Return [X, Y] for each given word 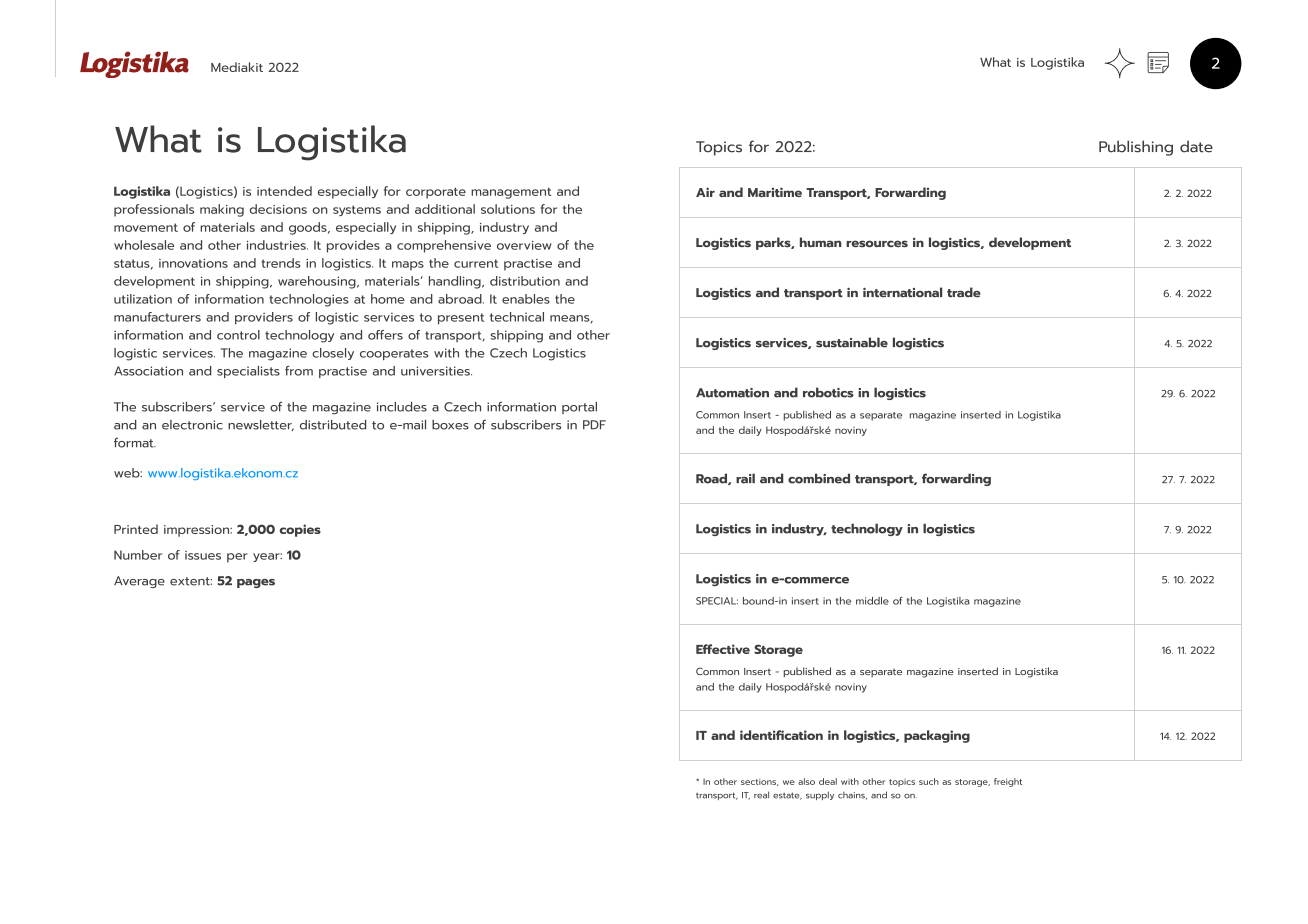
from [299, 371]
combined [819, 478]
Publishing [1136, 148]
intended [284, 191]
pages [256, 583]
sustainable [852, 342]
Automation [732, 393]
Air [705, 192]
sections [760, 782]
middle [872, 601]
